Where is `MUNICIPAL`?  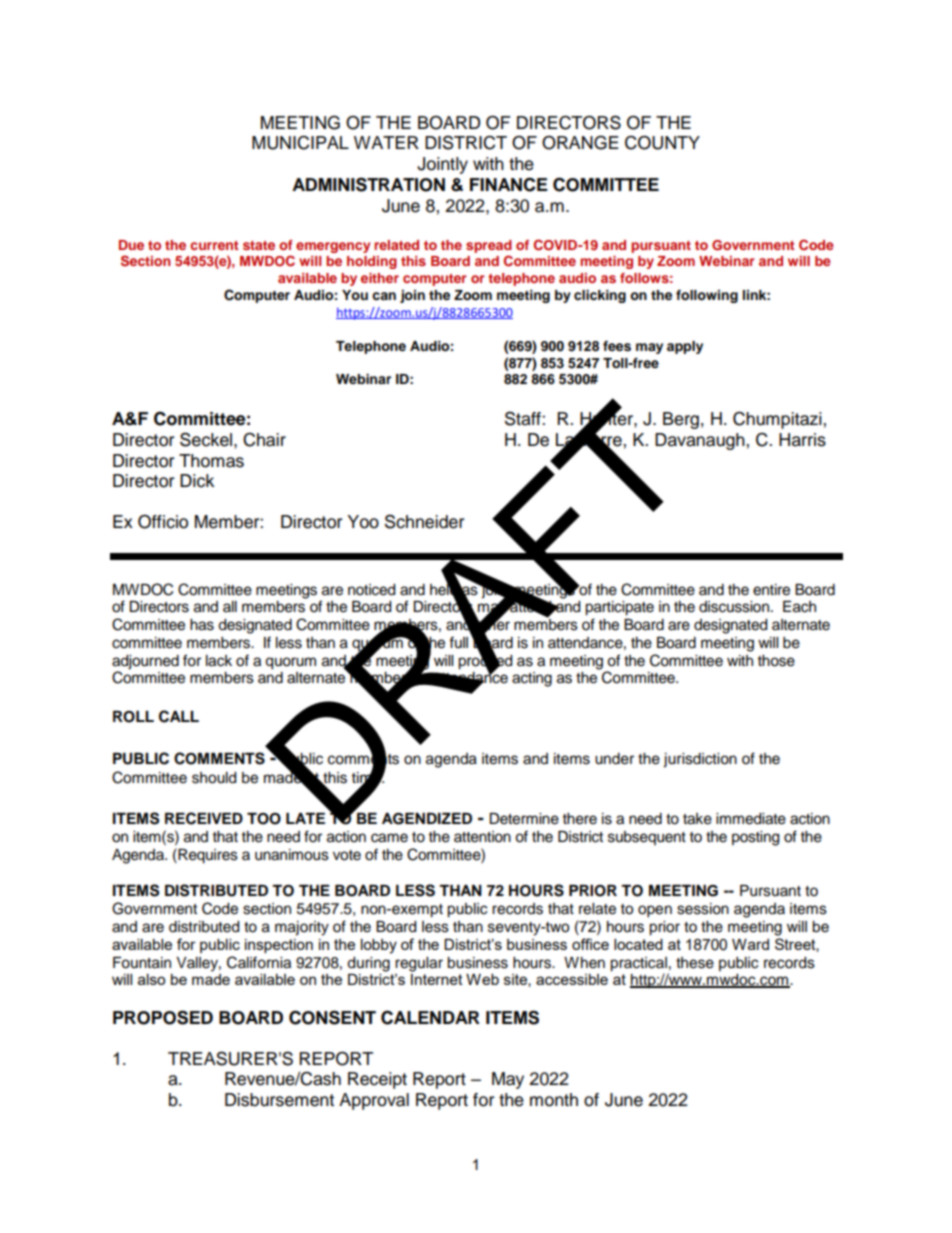
MUNICIPAL is located at coordinates (300, 143).
